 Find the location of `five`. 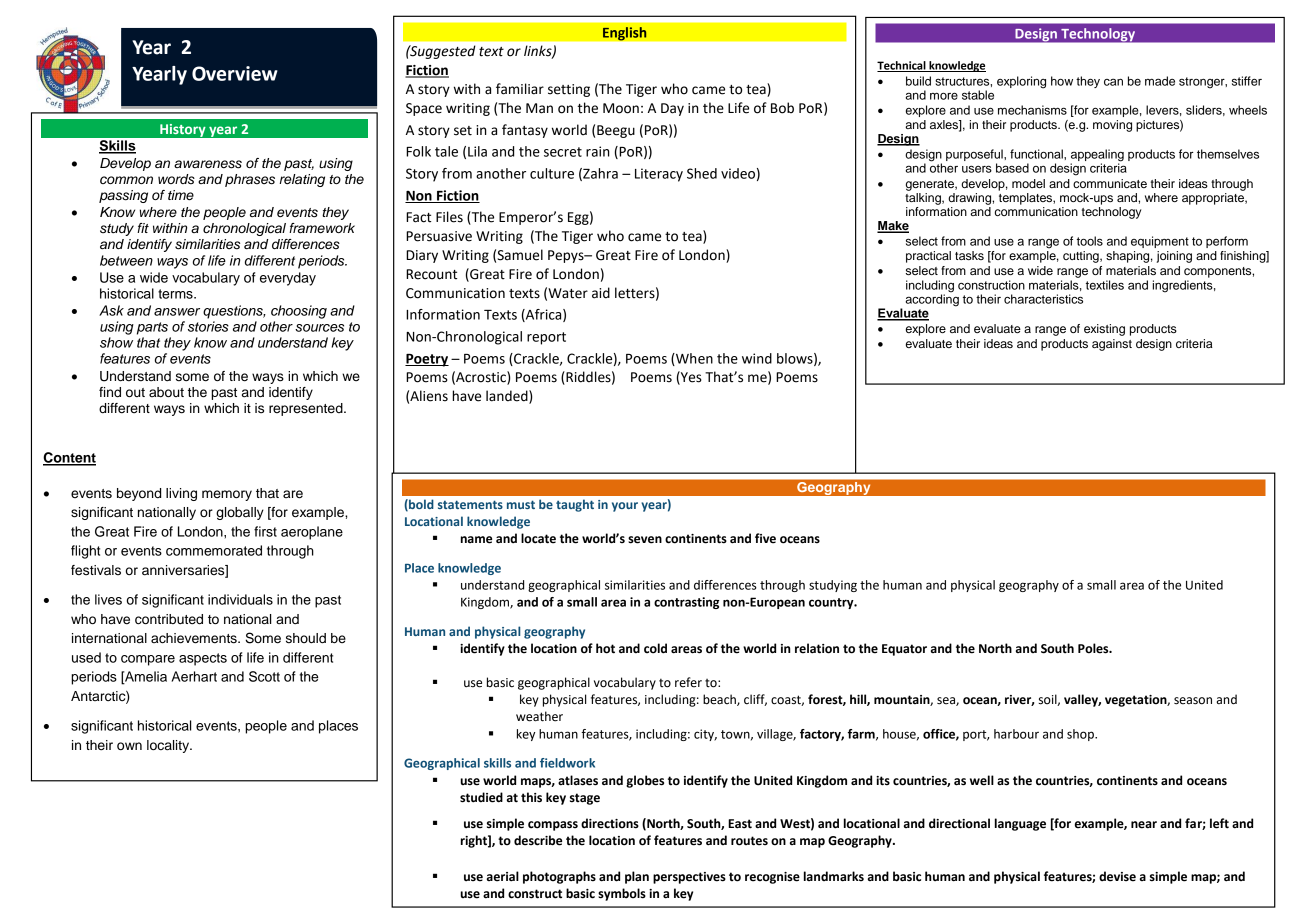

five is located at coordinates (765, 538).
